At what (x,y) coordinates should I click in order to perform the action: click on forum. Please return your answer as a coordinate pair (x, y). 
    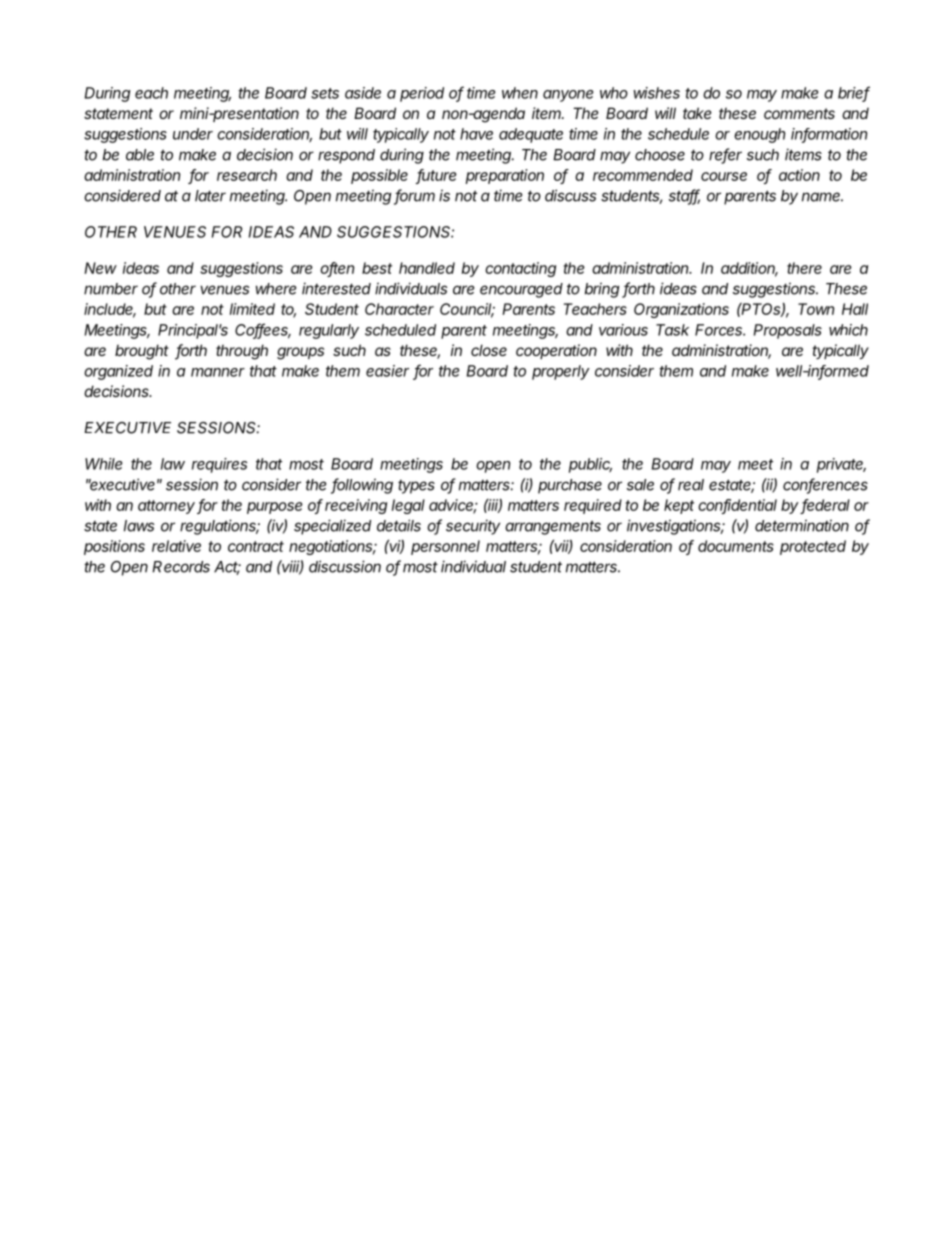
    Looking at the image, I should click on (414, 196).
